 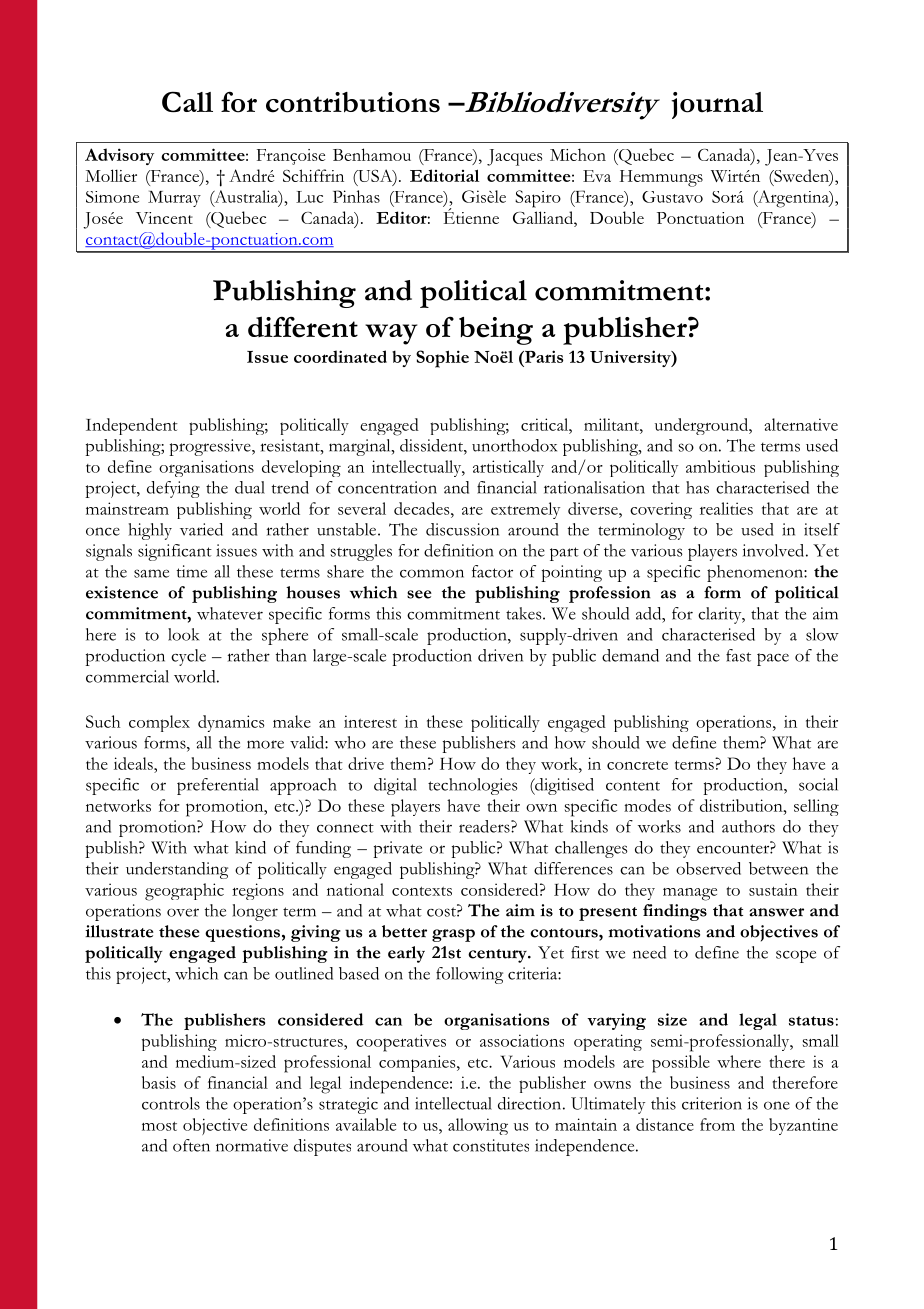 What do you see at coordinates (717, 105) in the screenshot?
I see `journal` at bounding box center [717, 105].
